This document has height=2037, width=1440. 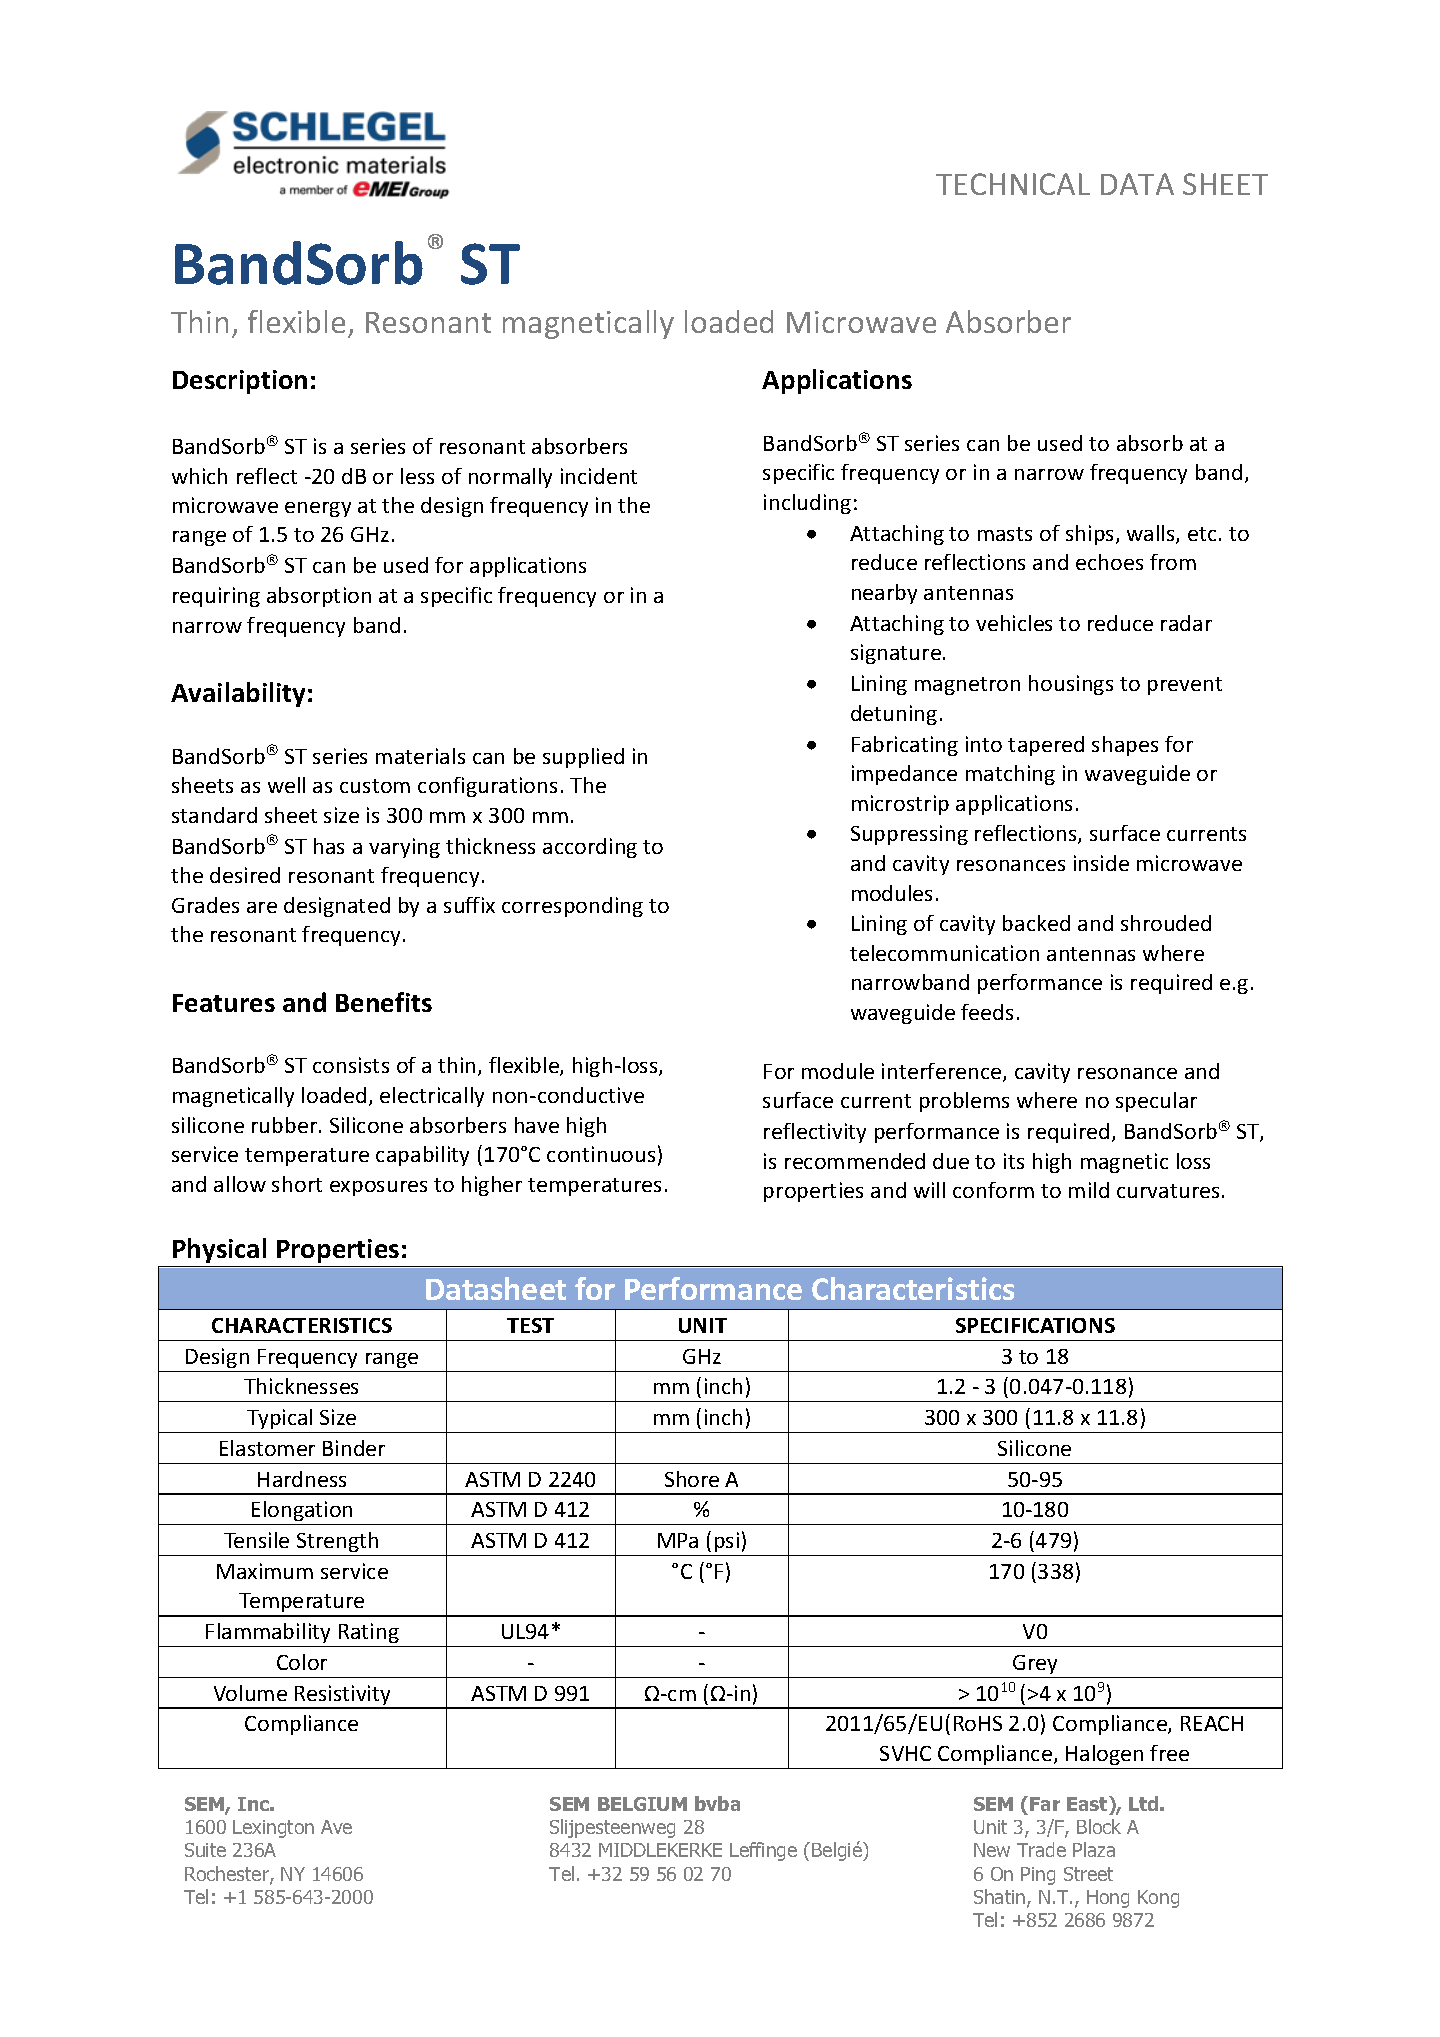 What do you see at coordinates (601, 1154) in the document?
I see `continuous` at bounding box center [601, 1154].
